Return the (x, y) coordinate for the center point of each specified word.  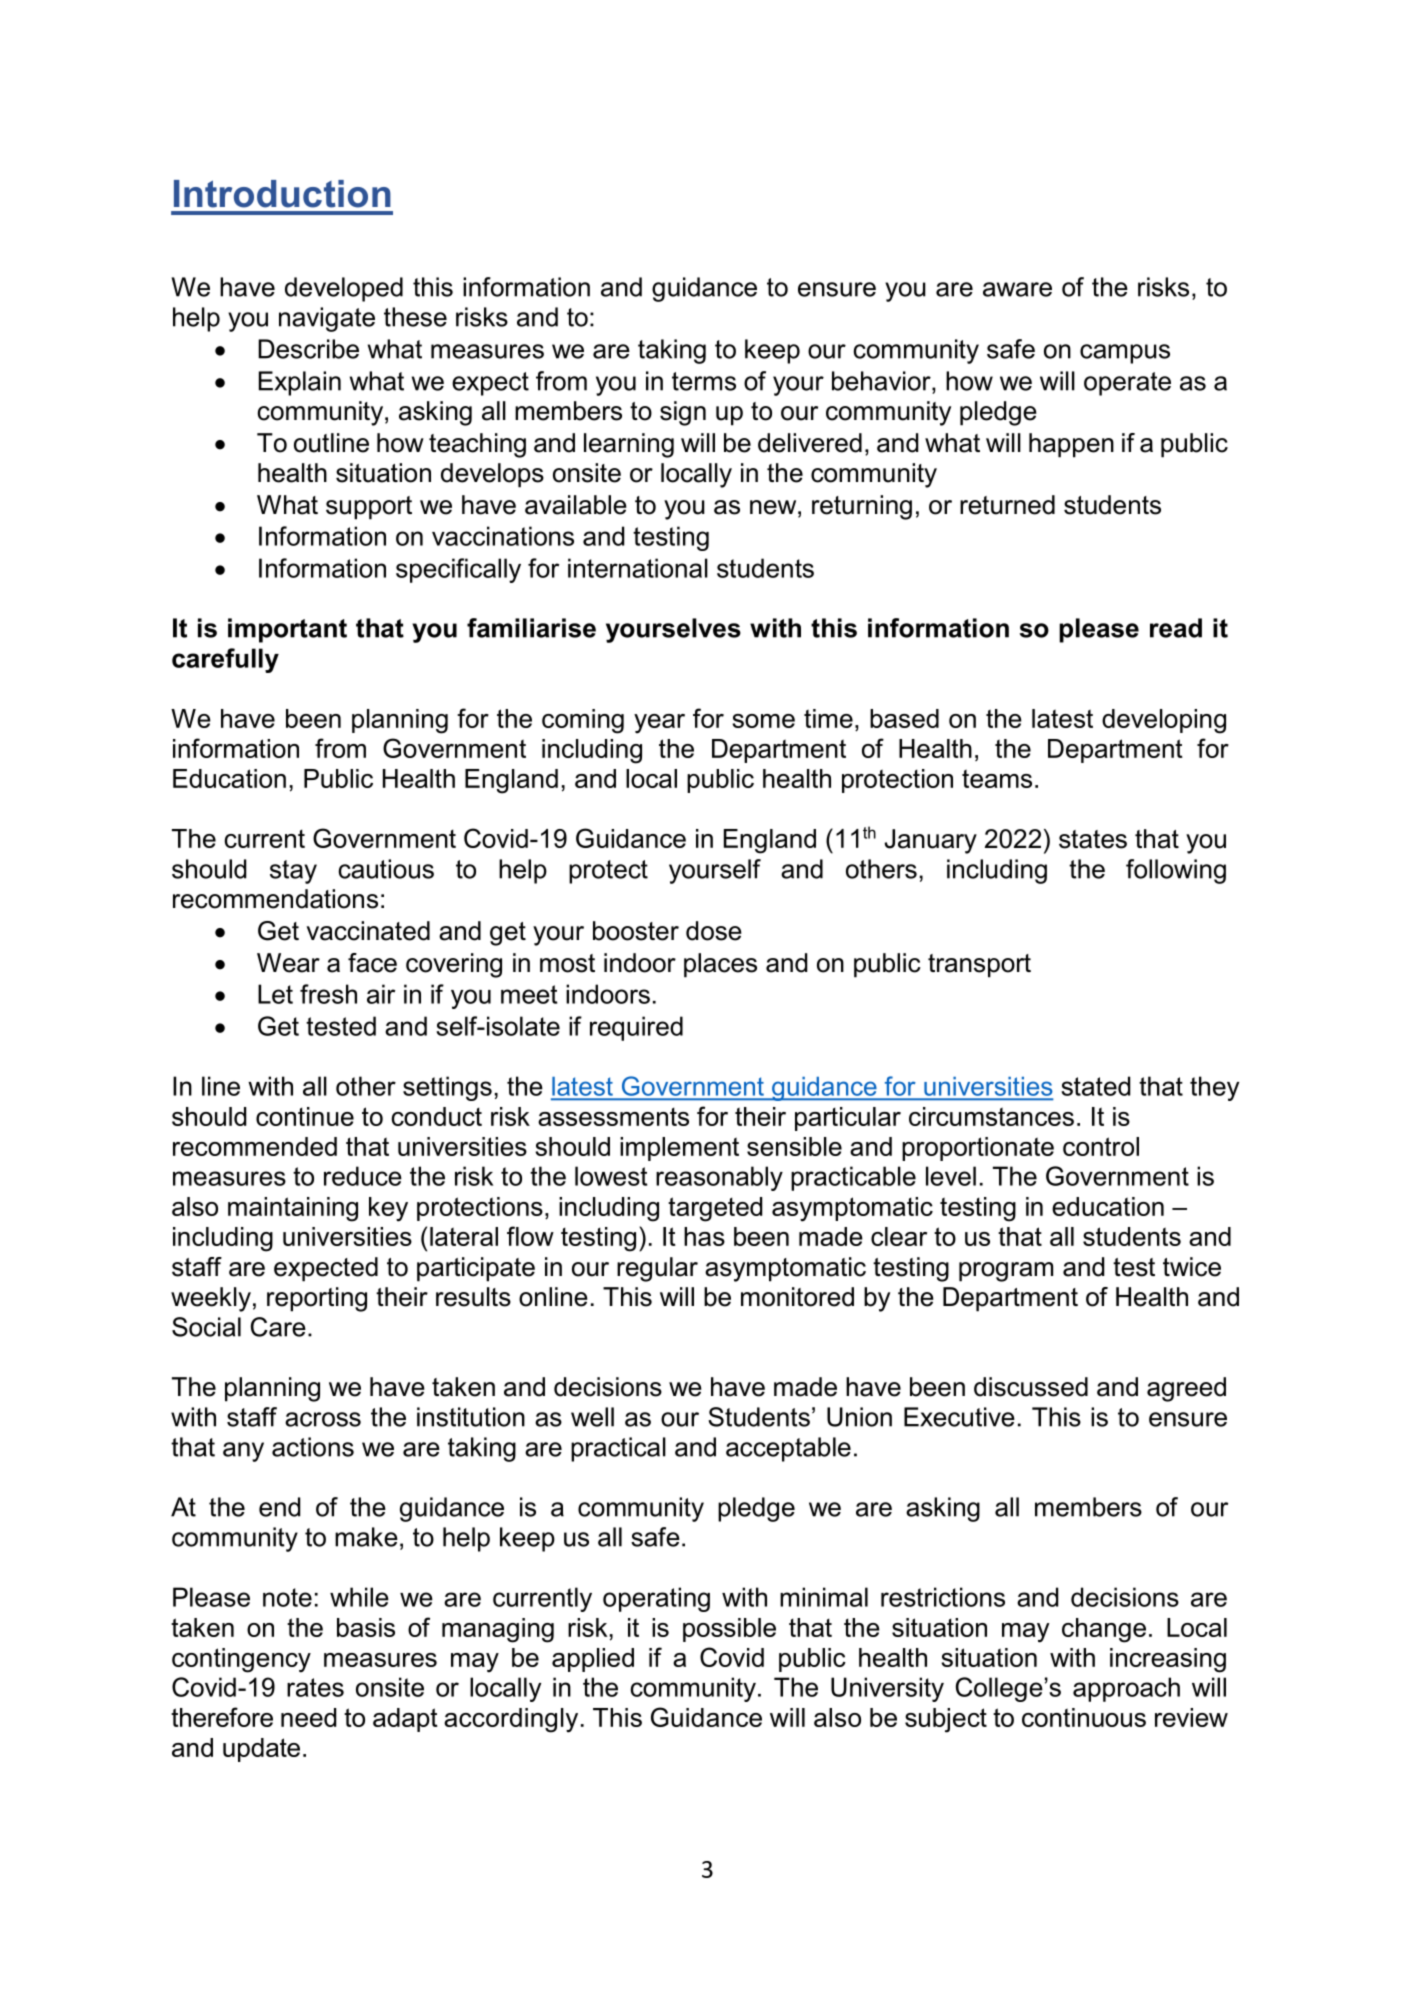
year (659, 724)
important (287, 630)
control (1101, 1146)
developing (1164, 721)
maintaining (293, 1209)
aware (1017, 289)
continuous (1084, 1717)
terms (704, 381)
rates (315, 1687)
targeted (715, 1209)
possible (729, 1630)
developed (344, 289)
